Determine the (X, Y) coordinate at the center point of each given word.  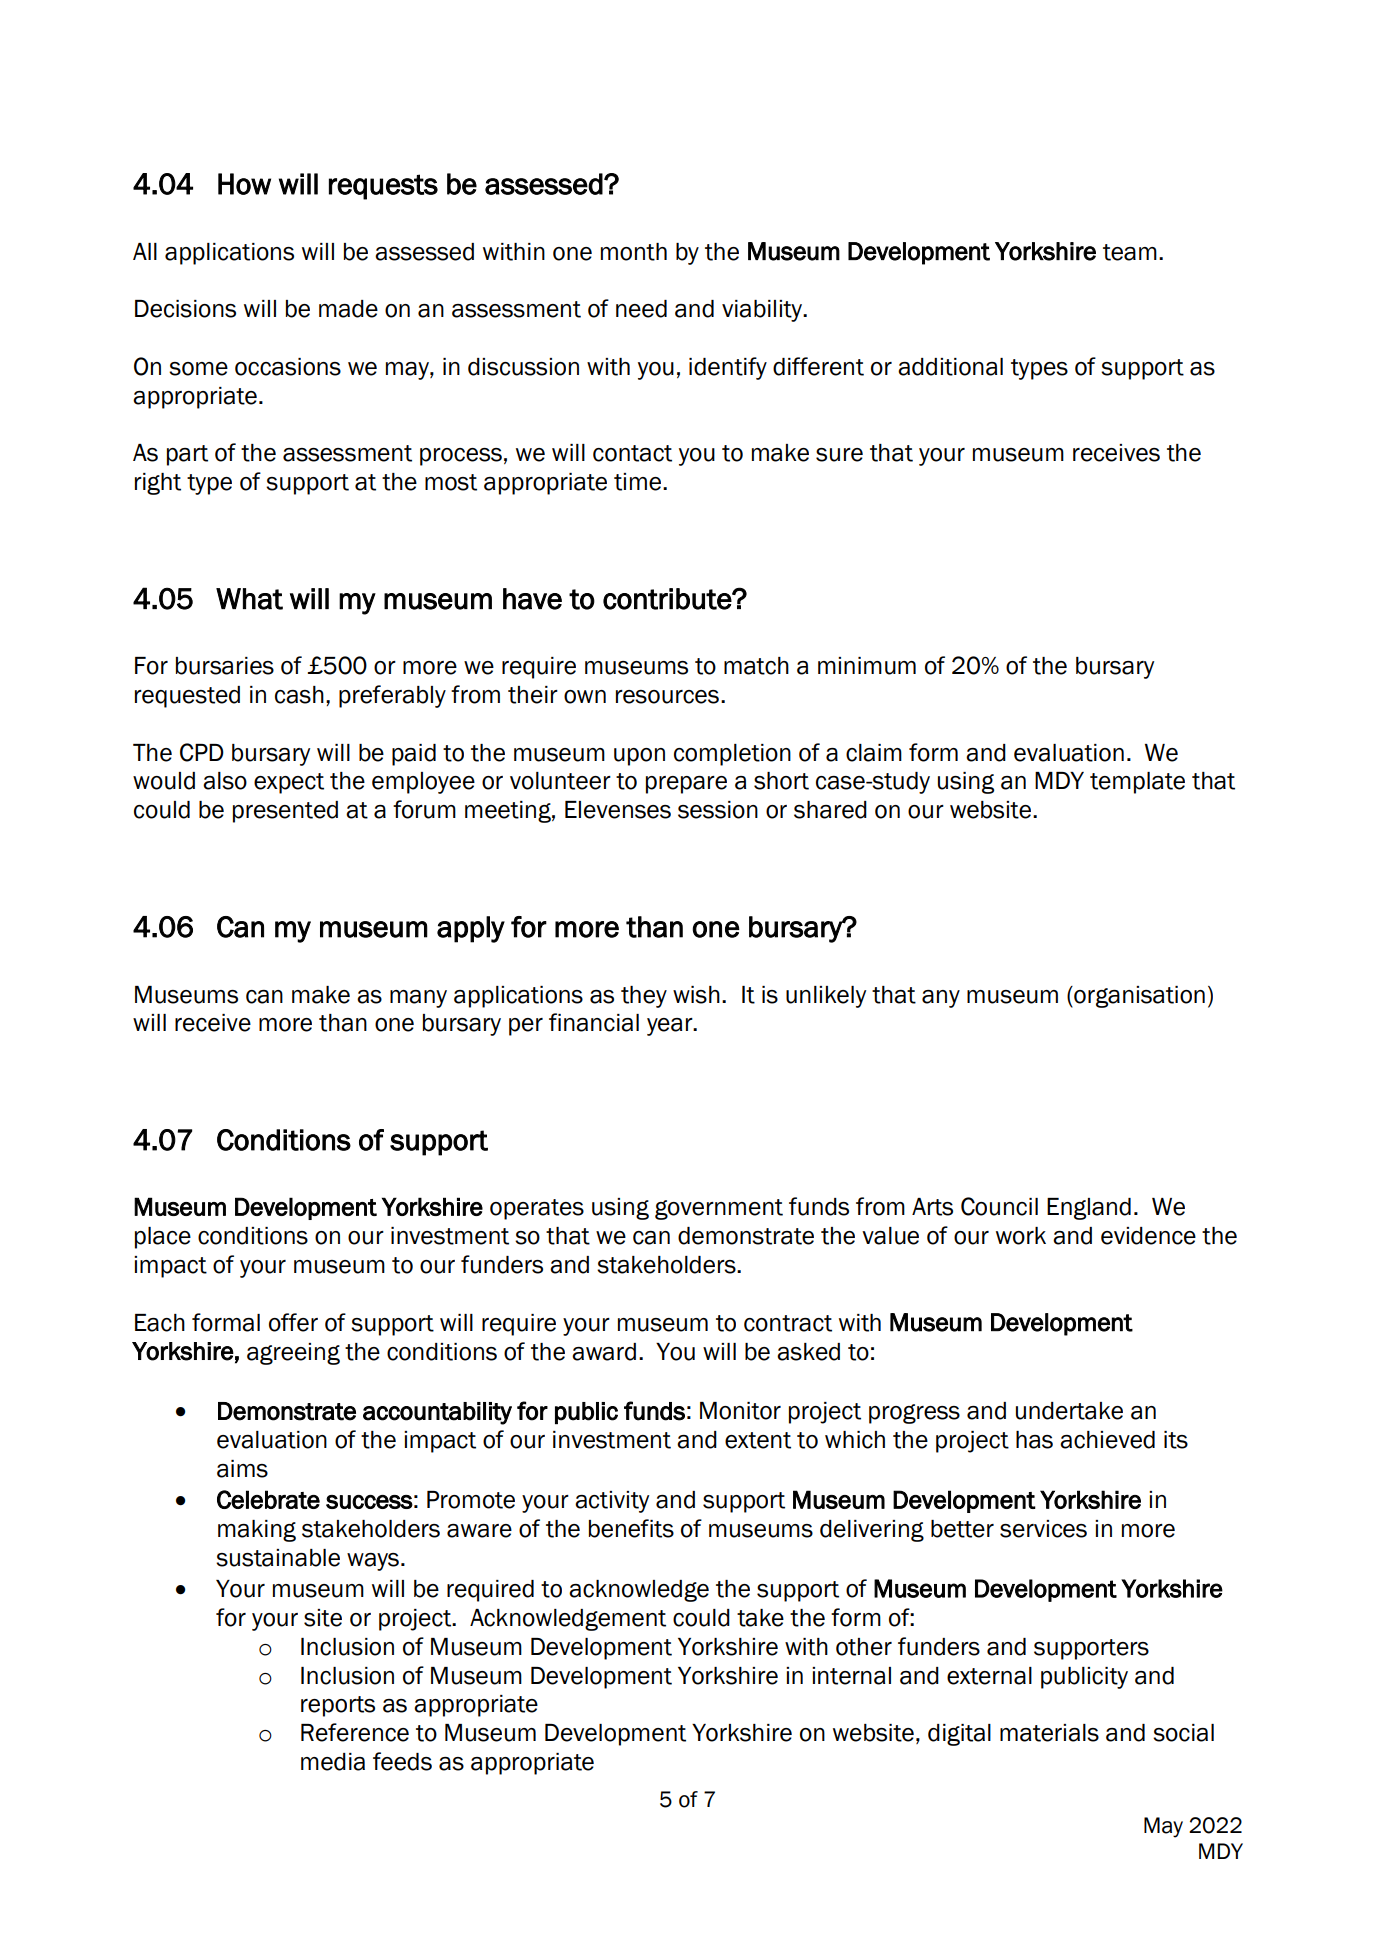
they (644, 997)
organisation (1138, 997)
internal (851, 1676)
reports (338, 1706)
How (244, 184)
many (418, 999)
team (1130, 252)
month (634, 252)
